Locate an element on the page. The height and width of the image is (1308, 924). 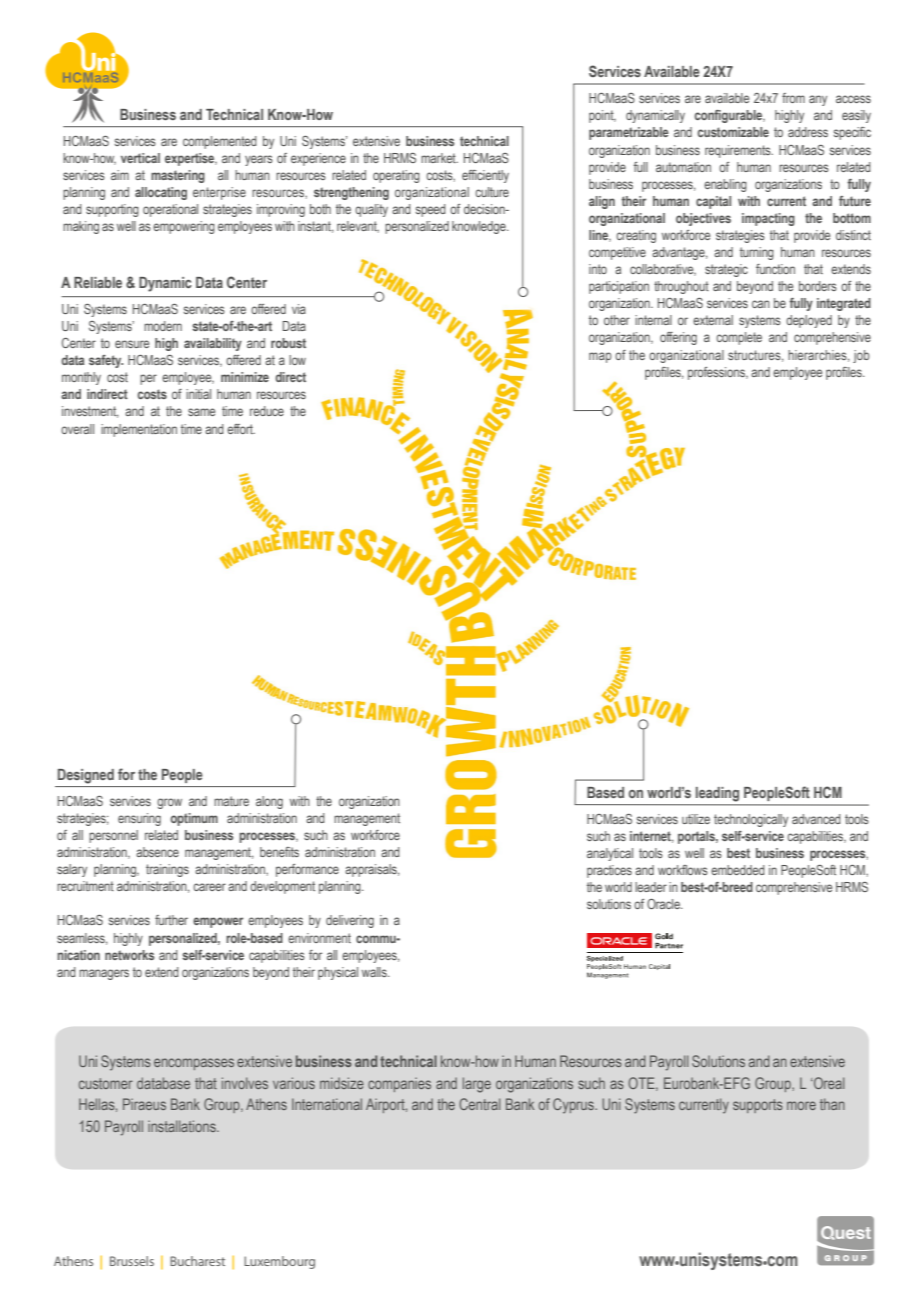
supports is located at coordinates (758, 1106).
